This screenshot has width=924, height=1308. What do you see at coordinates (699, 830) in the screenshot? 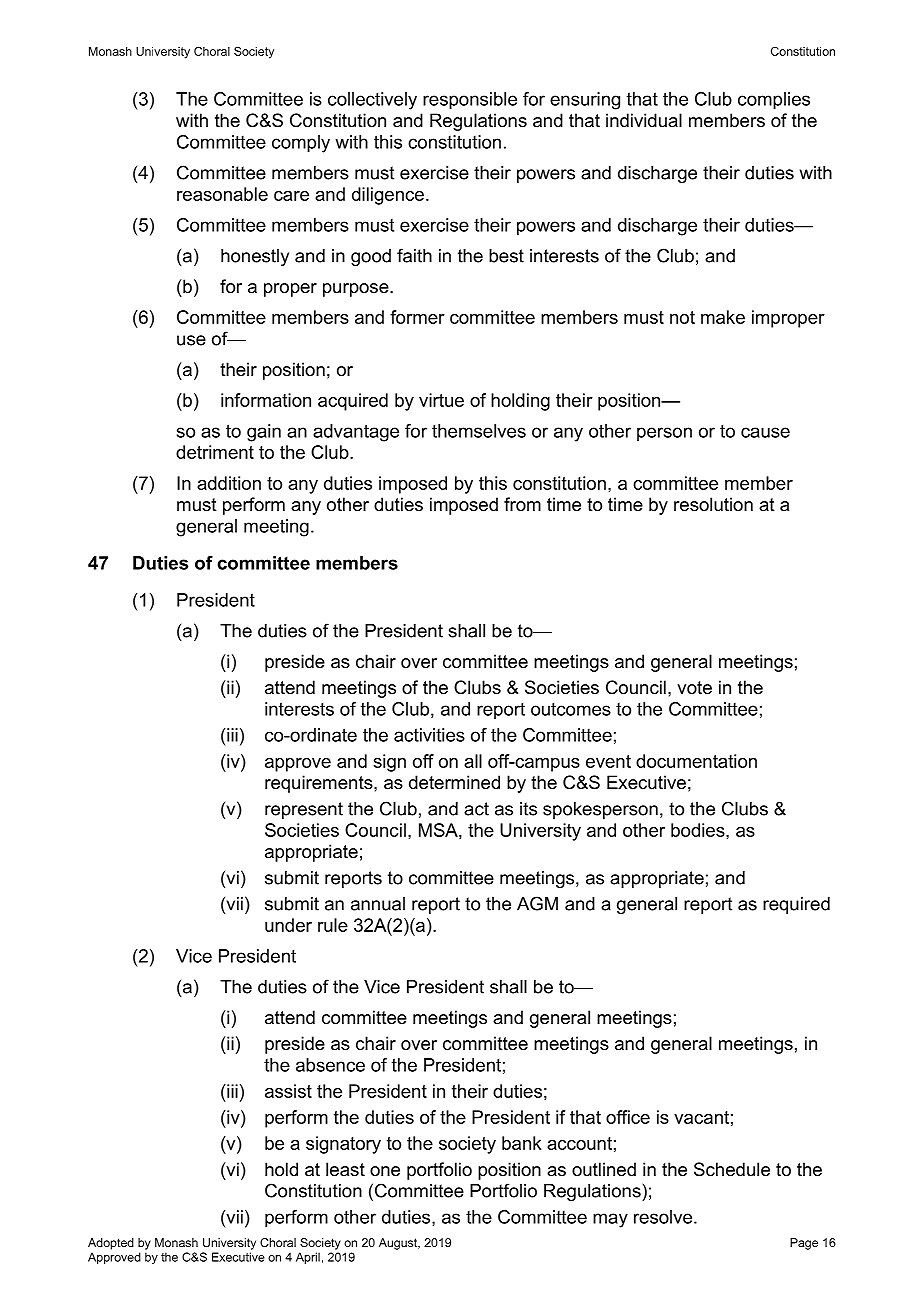
I see `bodies` at bounding box center [699, 830].
